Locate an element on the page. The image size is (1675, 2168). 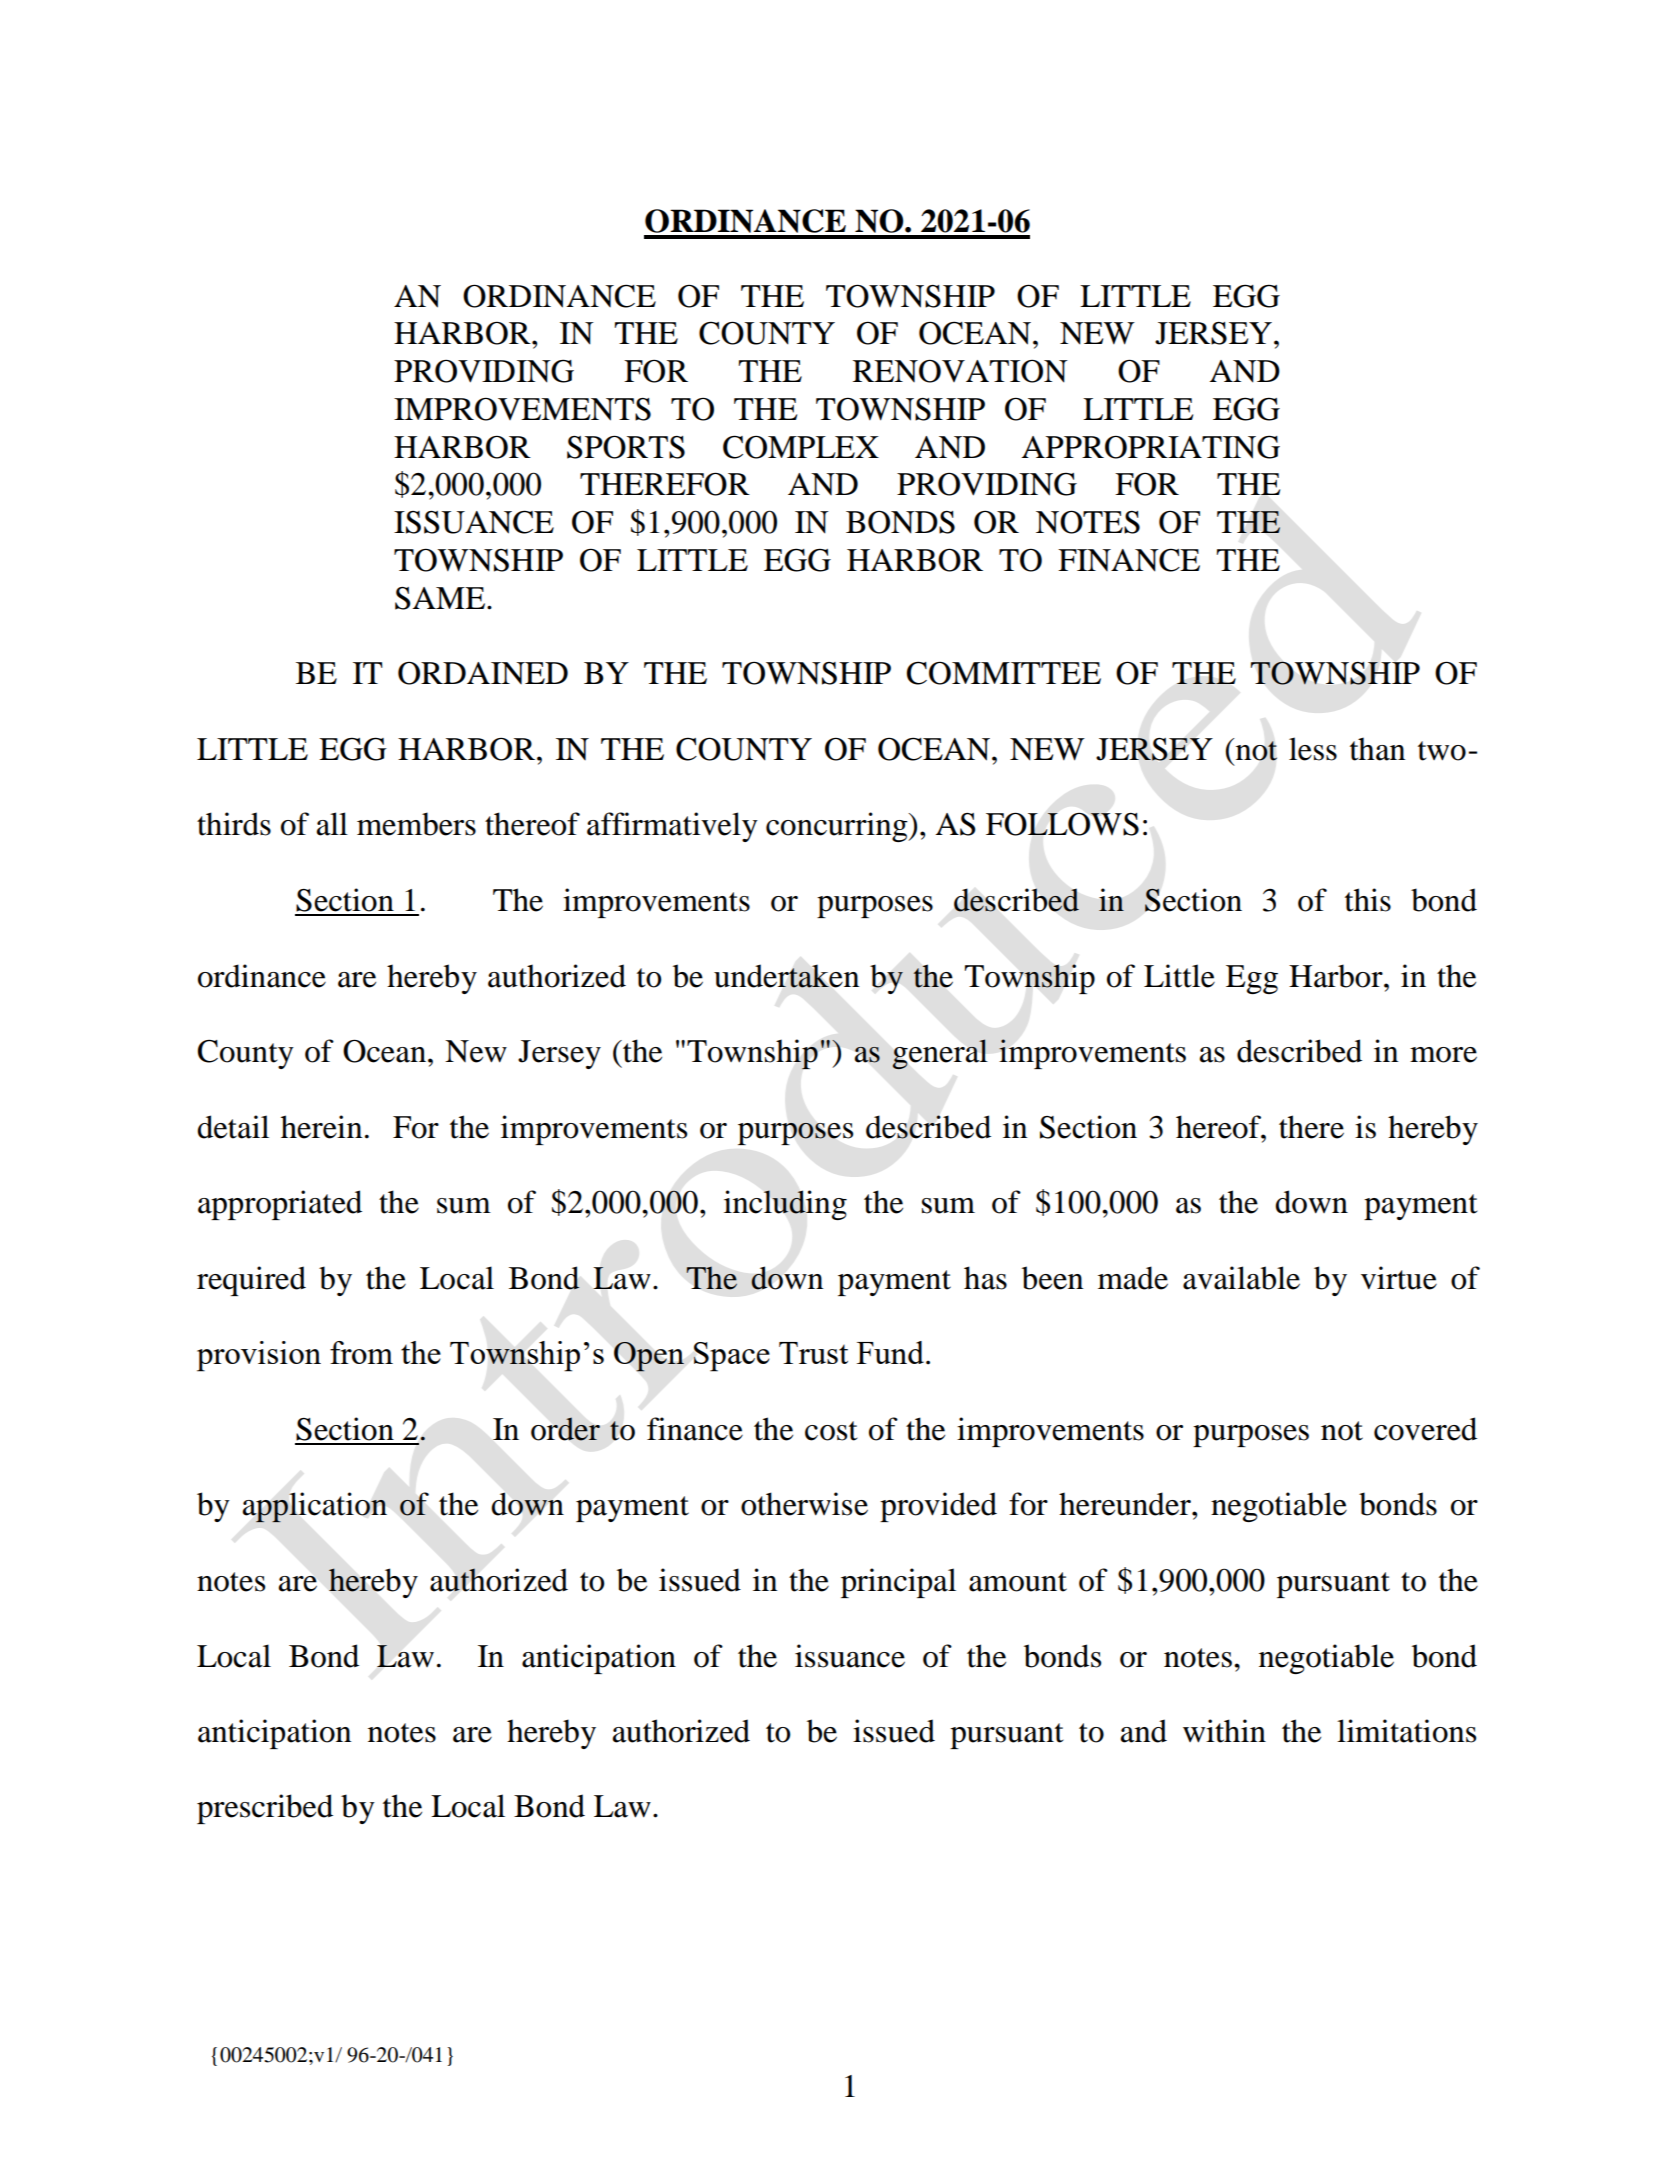
concurring is located at coordinates (838, 827).
